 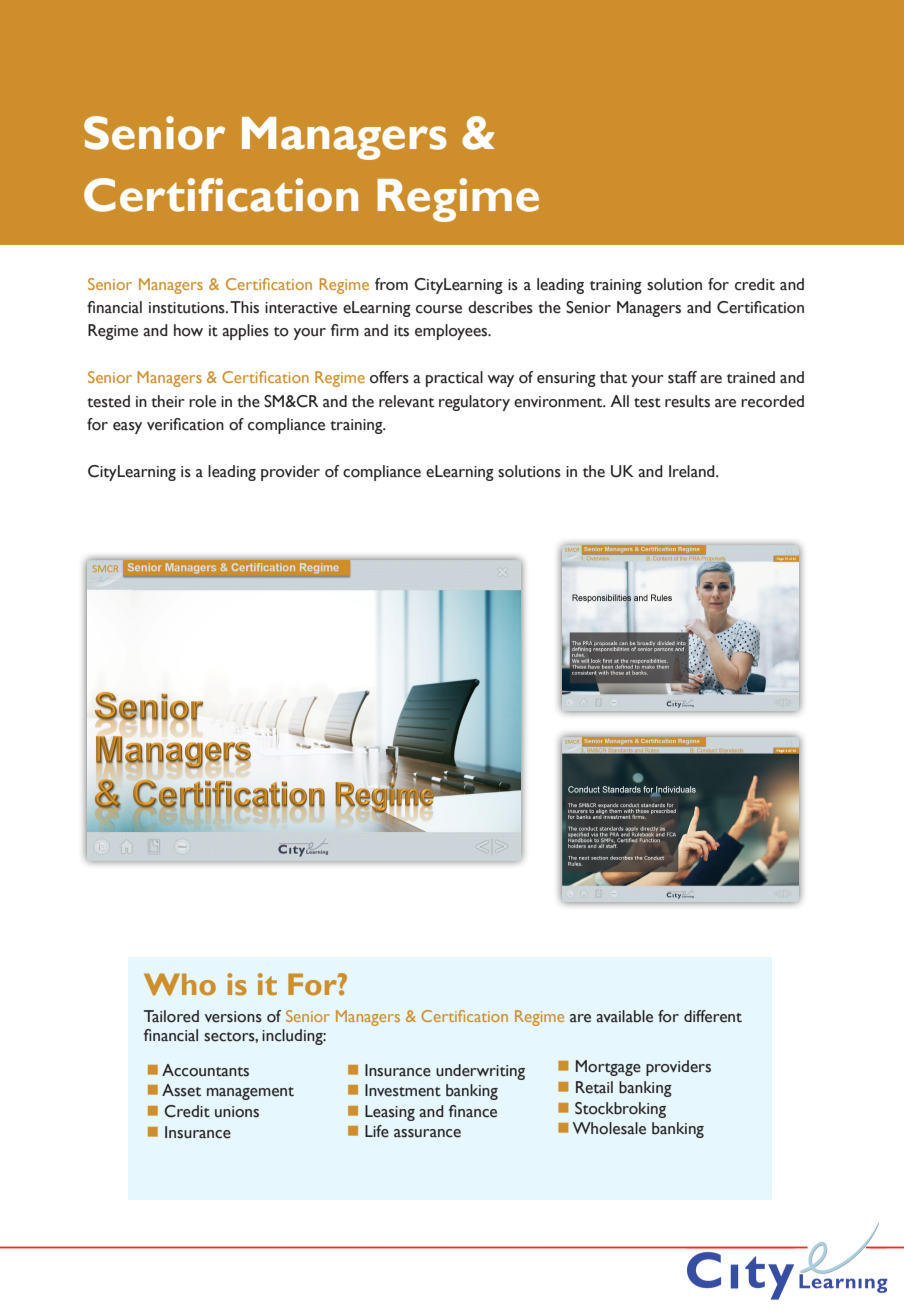 I want to click on versions, so click(x=233, y=1017).
